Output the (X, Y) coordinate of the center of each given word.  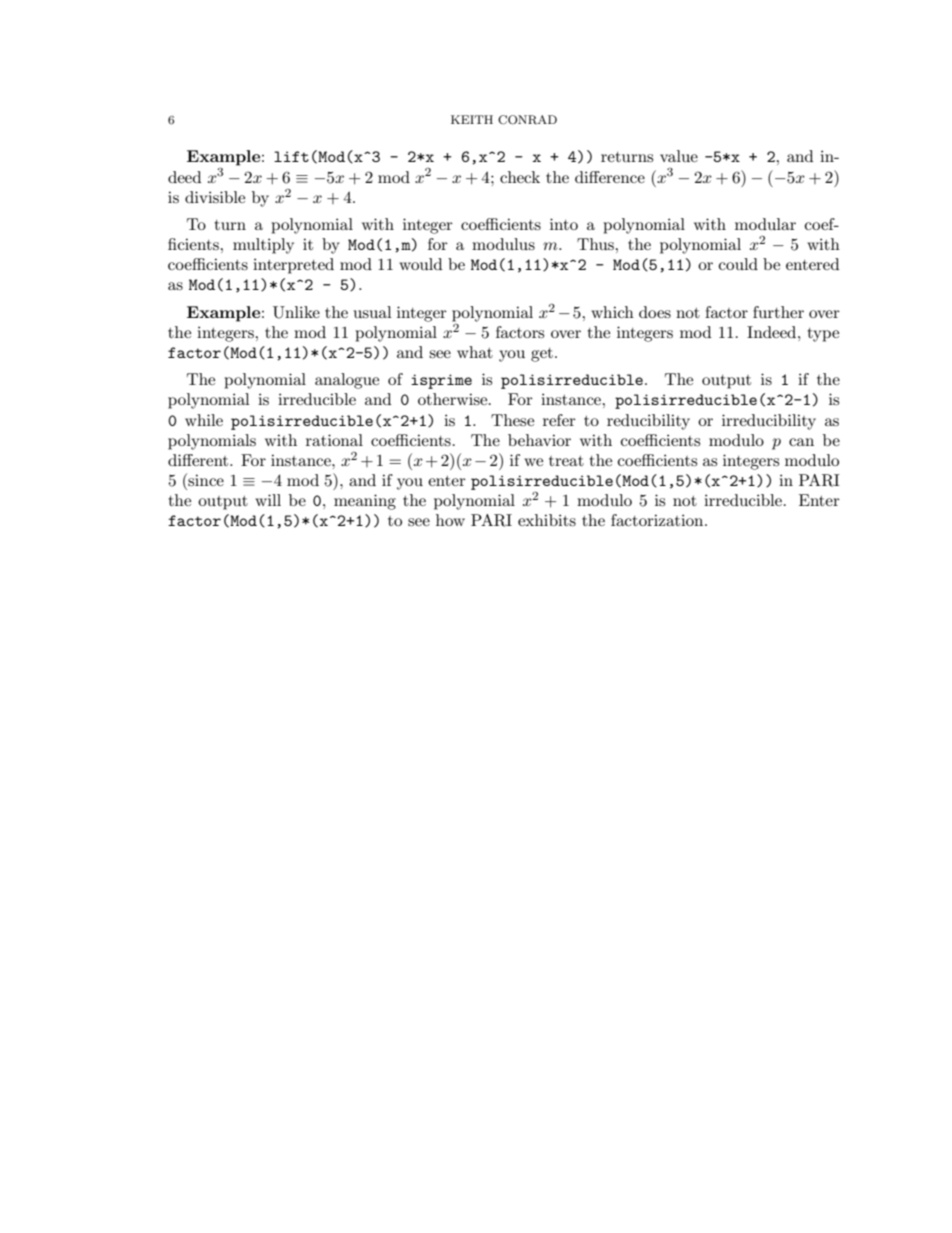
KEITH (472, 119)
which (612, 312)
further (778, 312)
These (512, 420)
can (801, 442)
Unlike (296, 312)
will (268, 500)
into (564, 224)
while (204, 420)
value (679, 156)
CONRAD (527, 120)
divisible (215, 197)
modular (765, 224)
